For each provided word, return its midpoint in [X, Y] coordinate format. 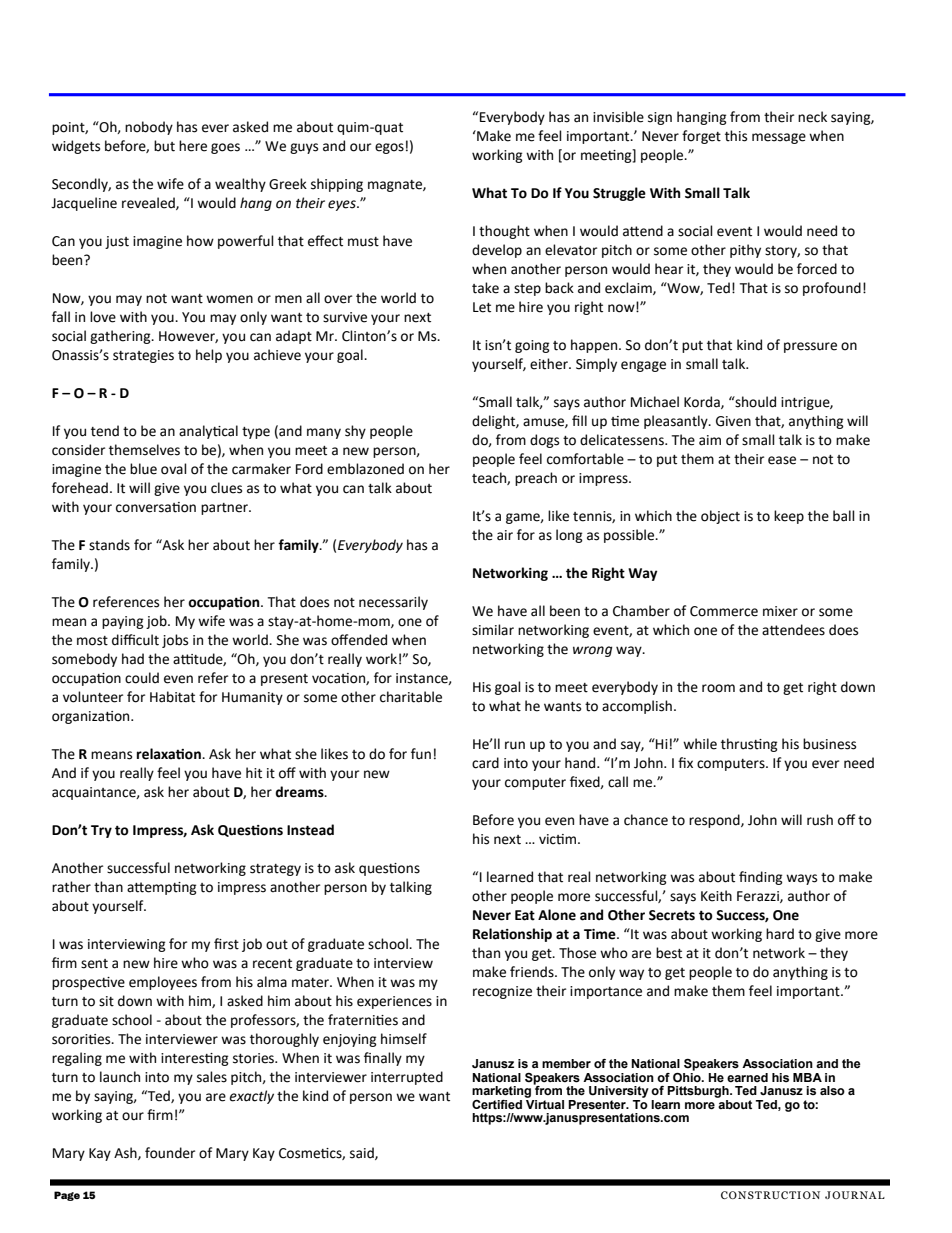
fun [421, 754]
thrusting [749, 745]
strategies [143, 356]
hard [780, 934]
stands [109, 545]
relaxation [170, 754]
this [736, 136]
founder [170, 1153]
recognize [502, 992]
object [720, 517]
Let [482, 307]
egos [389, 148]
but [164, 146]
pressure [810, 347]
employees [163, 983]
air [505, 535]
